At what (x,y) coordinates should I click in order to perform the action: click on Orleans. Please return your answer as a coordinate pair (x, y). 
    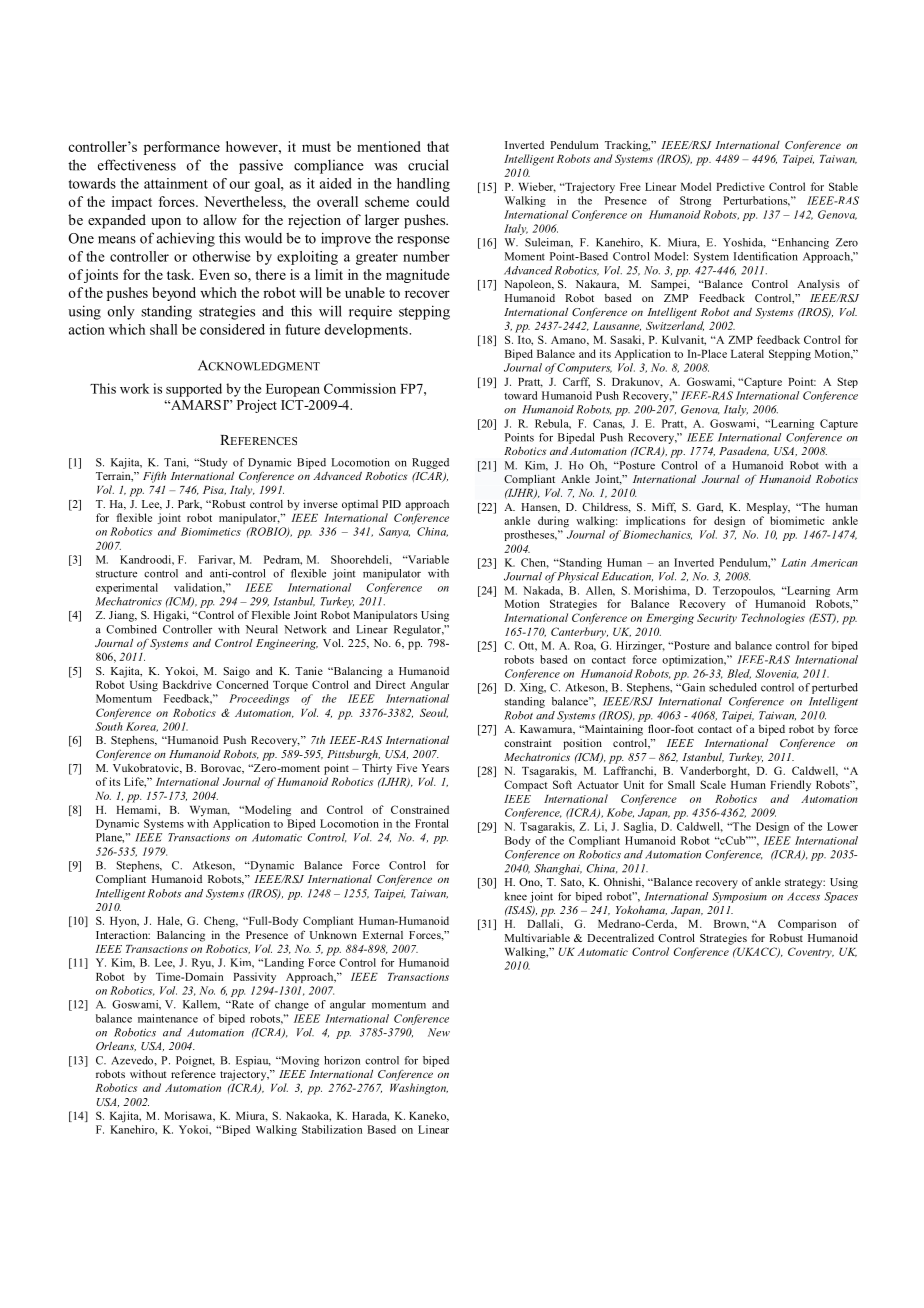
    Looking at the image, I should click on (116, 1047).
